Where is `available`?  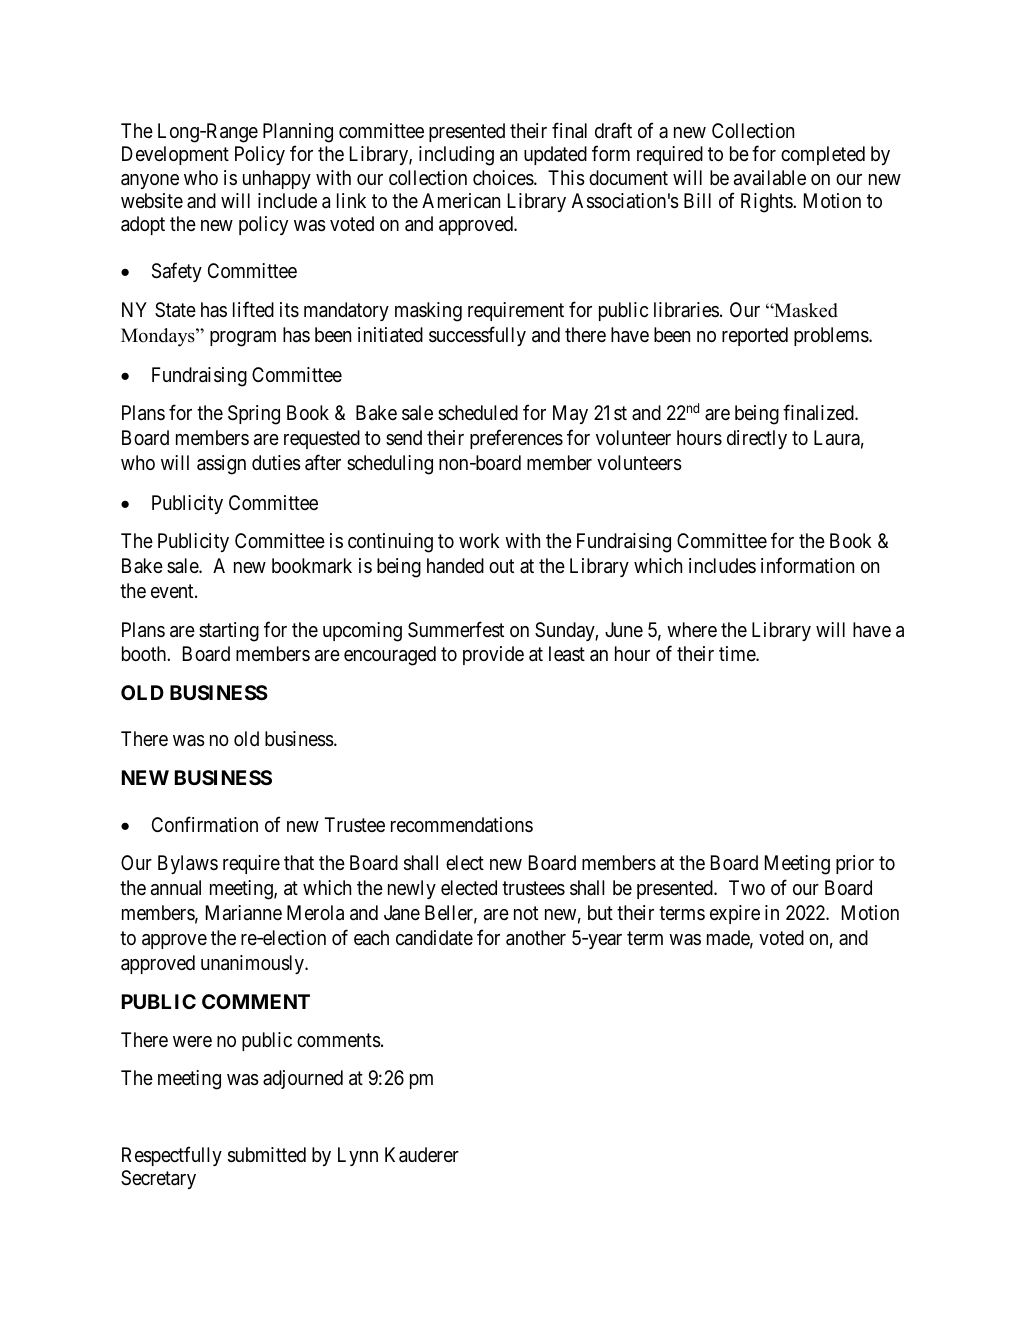
available is located at coordinates (770, 177).
